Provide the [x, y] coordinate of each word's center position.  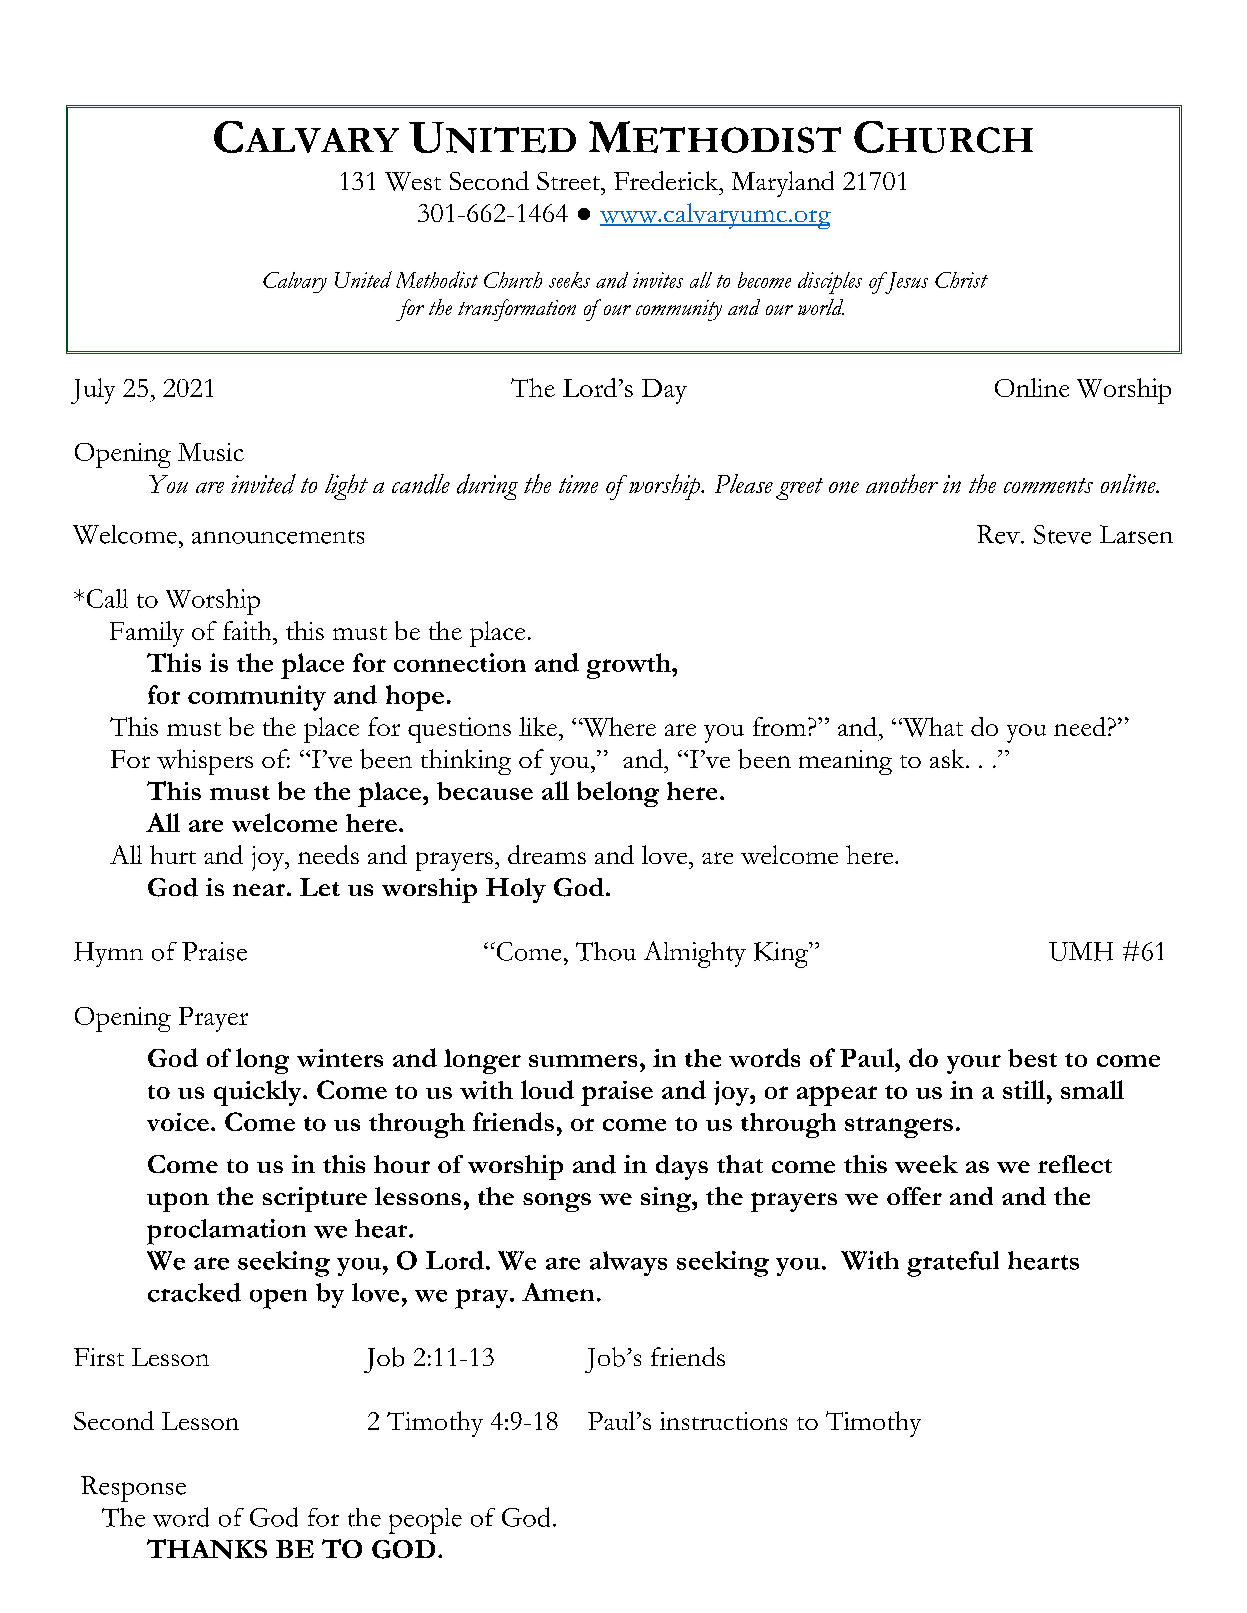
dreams [547, 854]
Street [569, 181]
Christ [961, 280]
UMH [1081, 951]
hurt [173, 854]
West [413, 181]
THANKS [207, 1549]
